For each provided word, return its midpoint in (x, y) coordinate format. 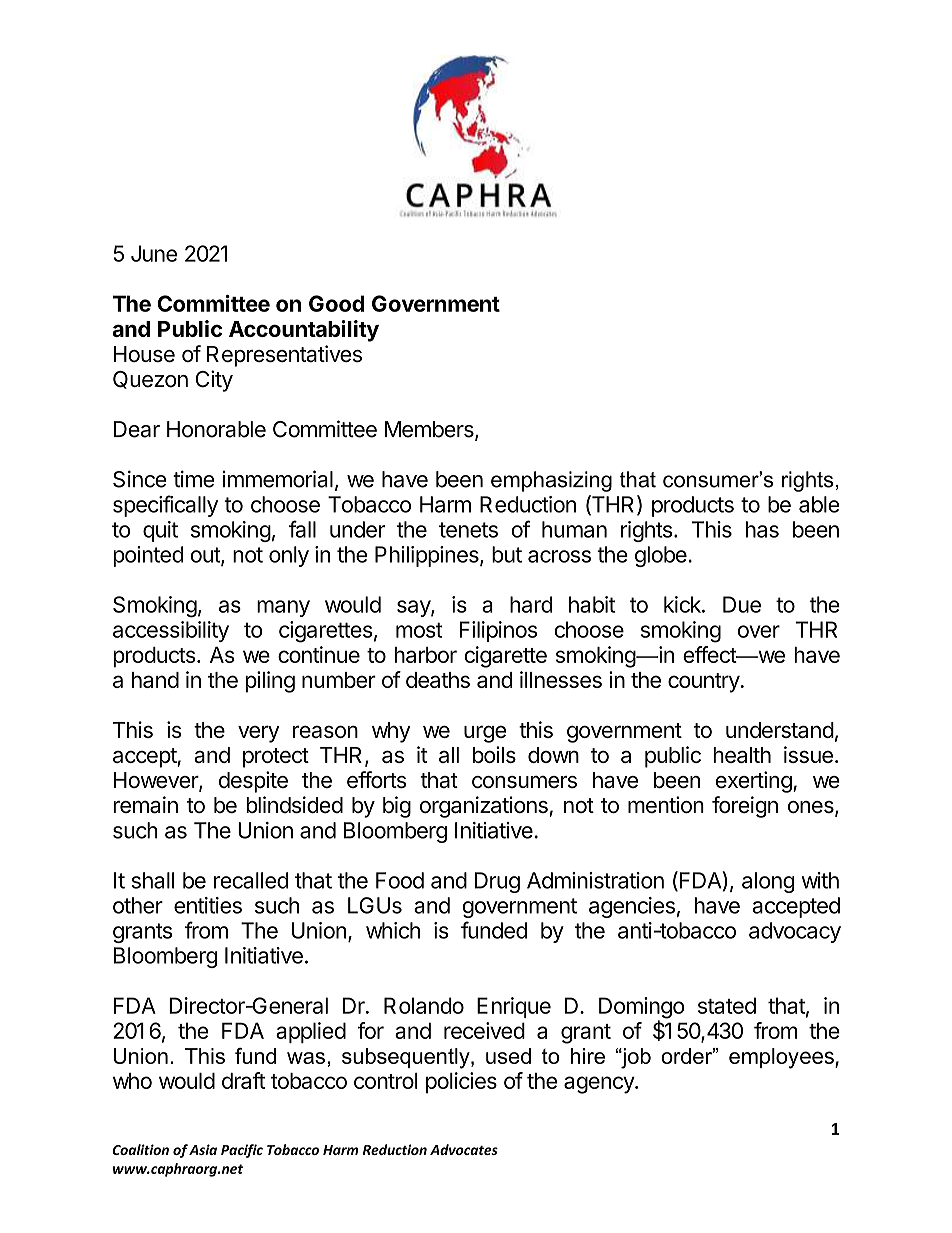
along (768, 882)
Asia (203, 1149)
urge (485, 734)
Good (336, 303)
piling (270, 682)
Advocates (464, 1149)
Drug (497, 882)
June (154, 253)
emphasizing (551, 481)
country (704, 683)
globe (662, 556)
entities (208, 905)
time (193, 479)
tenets (468, 530)
